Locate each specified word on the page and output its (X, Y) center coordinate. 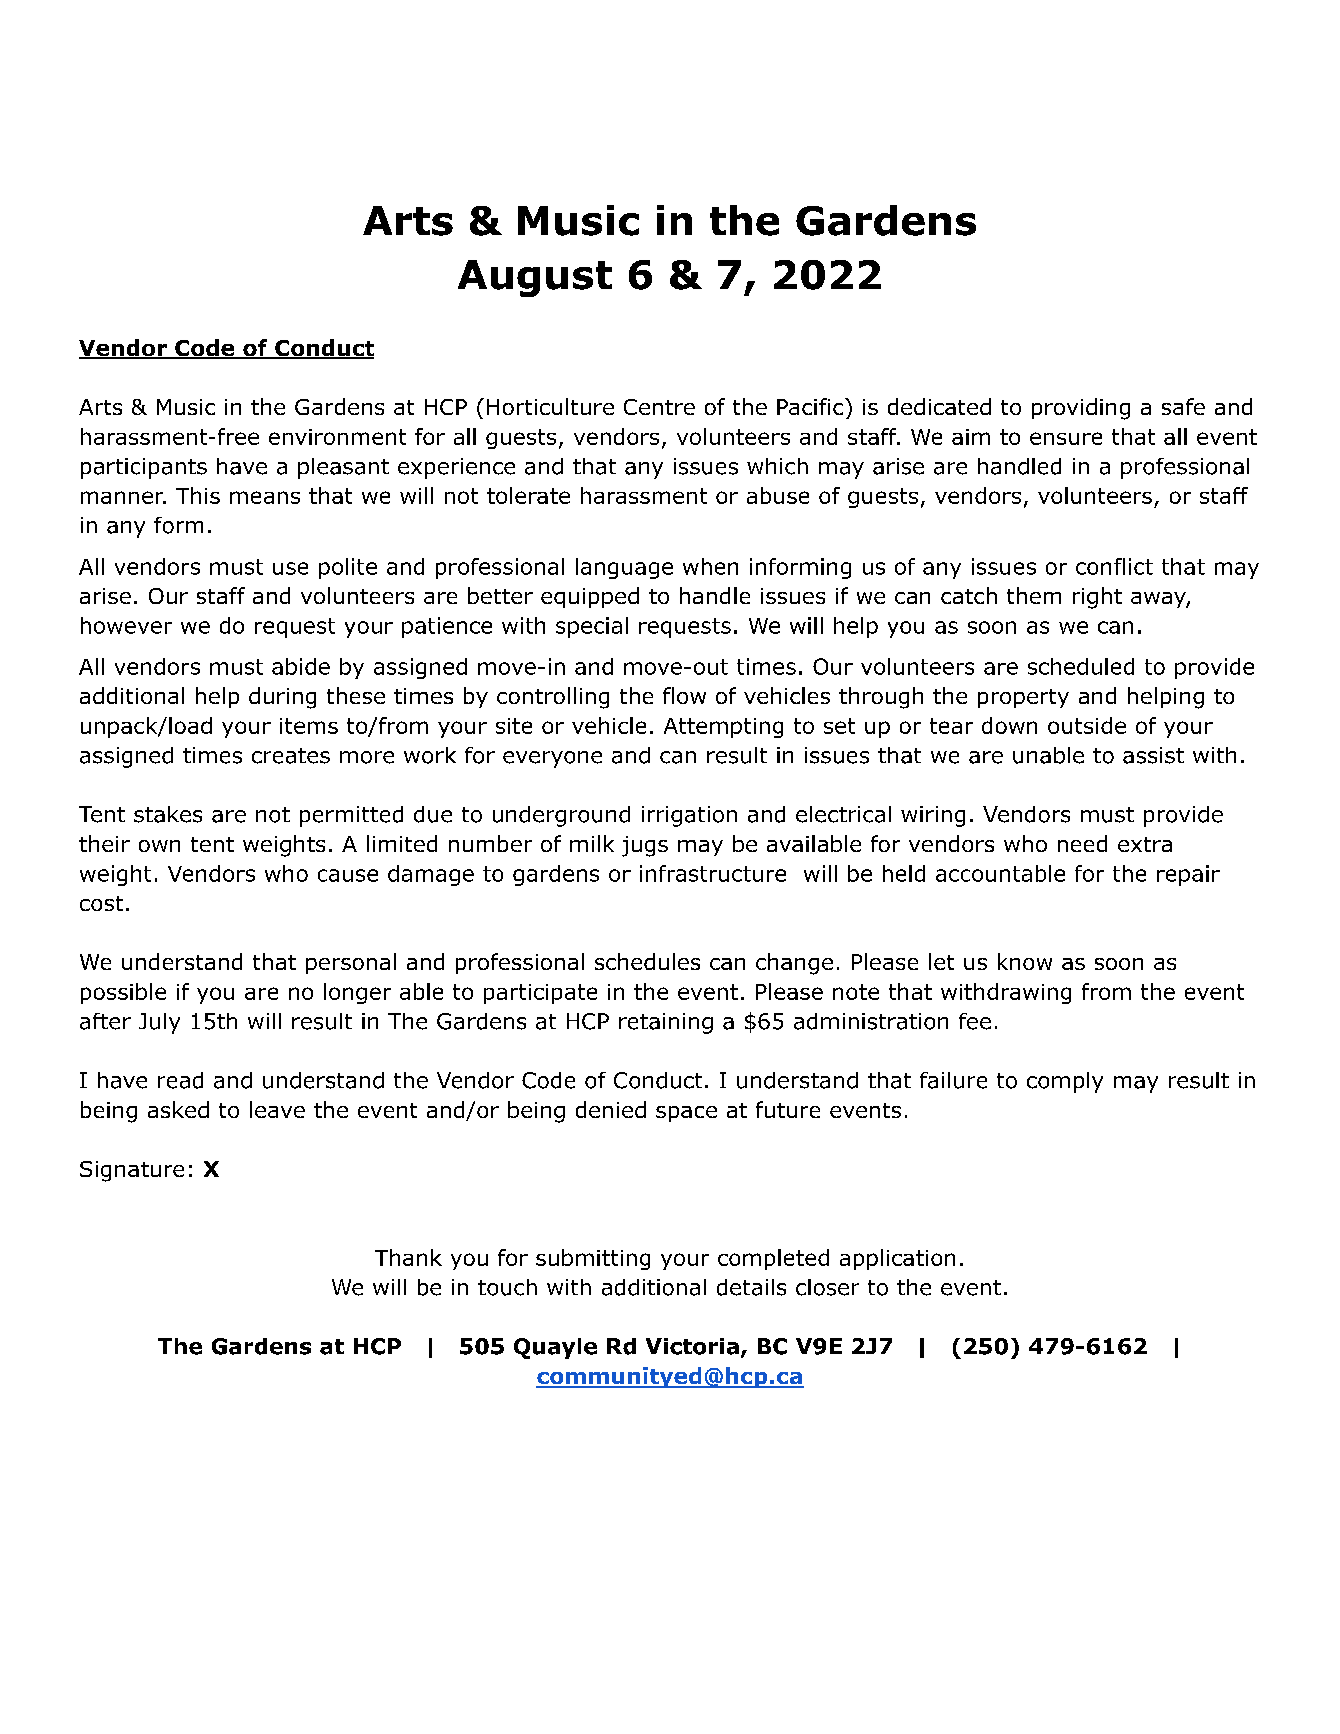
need (1082, 843)
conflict (1114, 566)
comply (1065, 1082)
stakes (168, 814)
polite (348, 568)
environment (337, 437)
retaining (666, 1023)
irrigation (689, 816)
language (624, 568)
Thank (408, 1257)
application (897, 1259)
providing (1081, 409)
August (535, 278)
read (180, 1080)
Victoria (692, 1346)
